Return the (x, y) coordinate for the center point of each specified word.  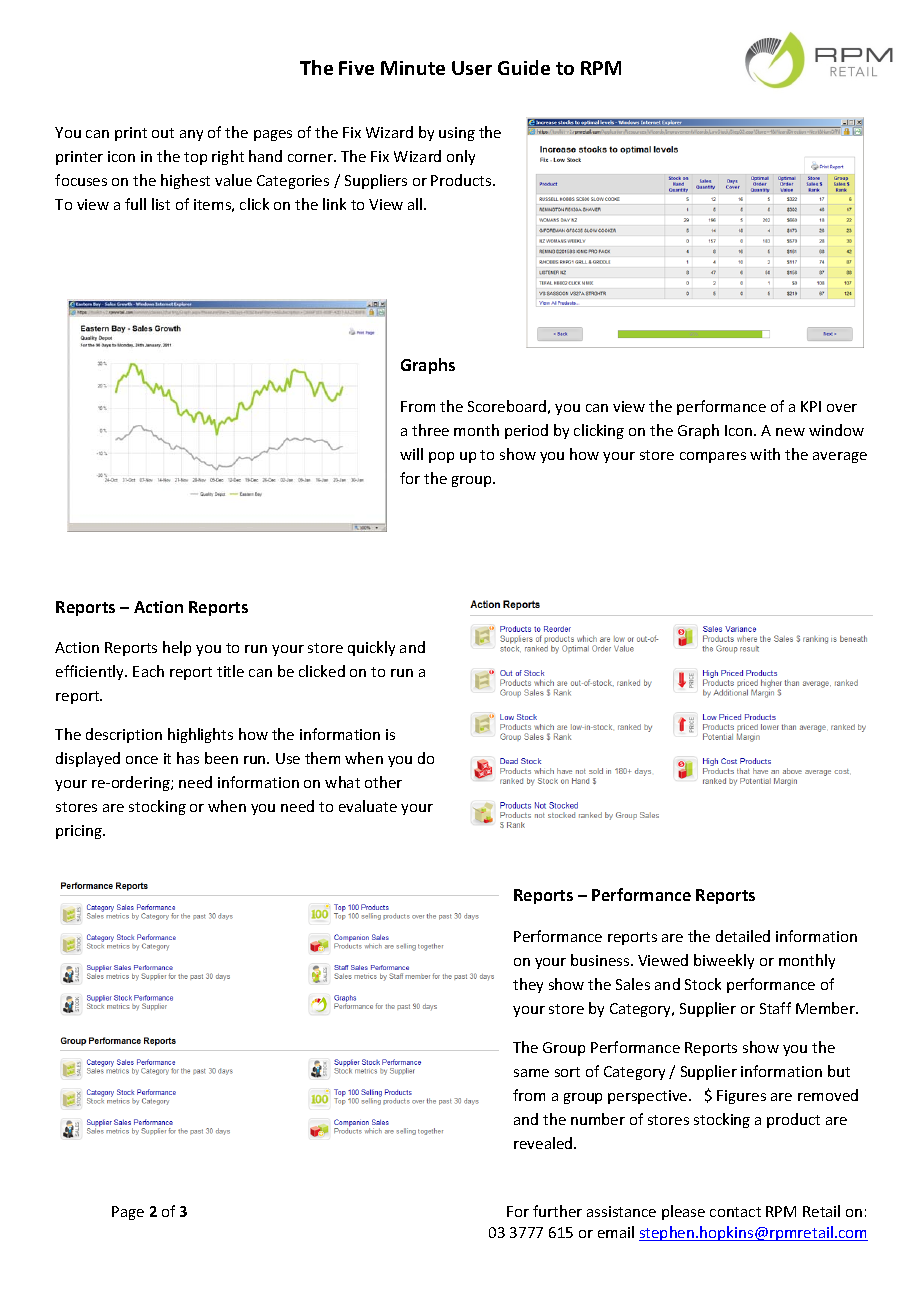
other (383, 782)
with (765, 454)
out (163, 133)
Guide (524, 67)
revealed (544, 1143)
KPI (811, 406)
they (528, 985)
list (161, 204)
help (177, 648)
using (457, 134)
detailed (743, 936)
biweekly (724, 961)
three (430, 430)
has (188, 758)
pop (441, 457)
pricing (80, 832)
